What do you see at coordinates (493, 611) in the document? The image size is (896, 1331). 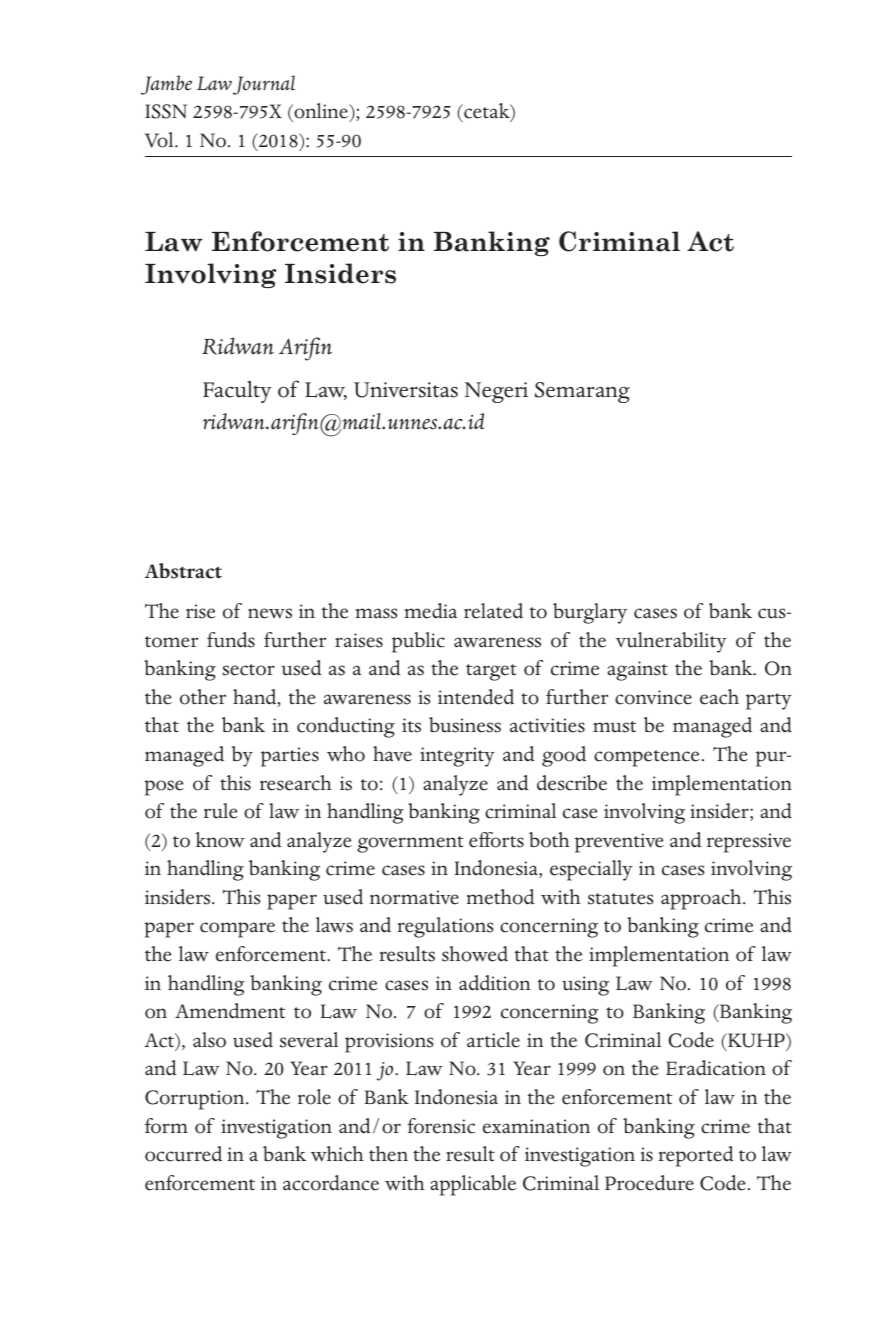 I see `related` at bounding box center [493, 611].
